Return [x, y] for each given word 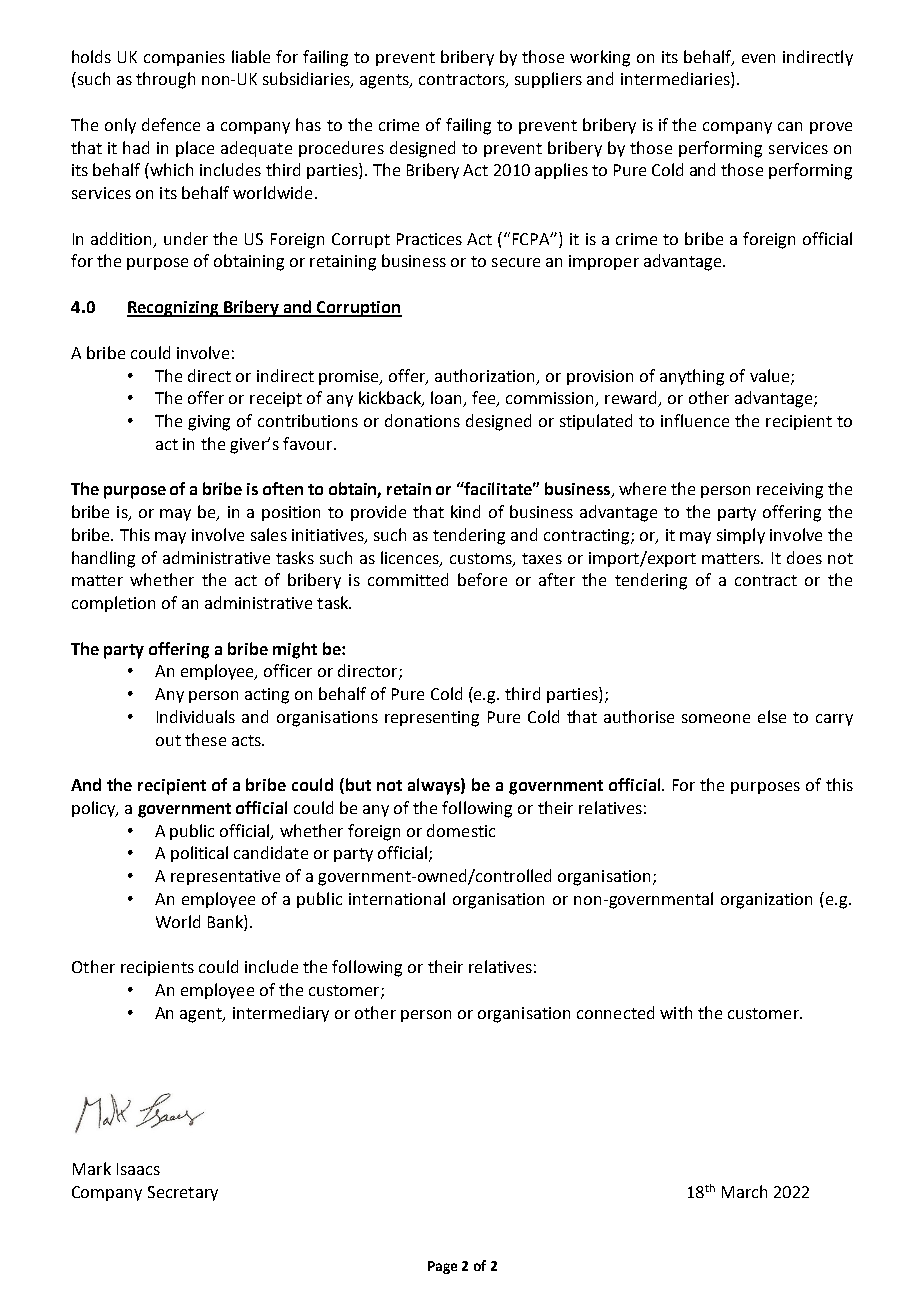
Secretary [183, 1193]
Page [442, 1267]
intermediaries [676, 80]
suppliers [548, 80]
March [744, 1191]
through [165, 80]
